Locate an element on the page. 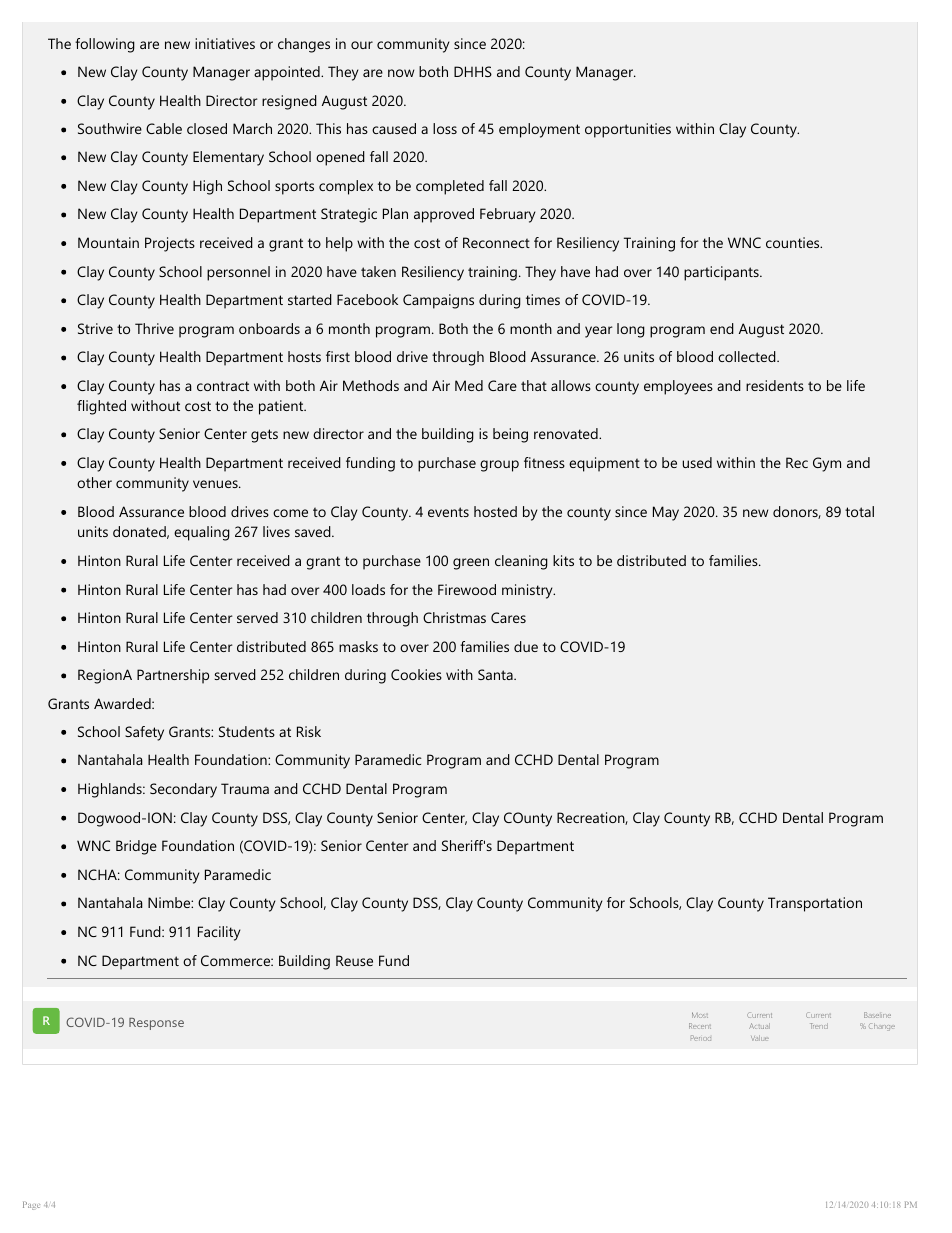 This document has height=1233, width=952. Recreation is located at coordinates (591, 818).
